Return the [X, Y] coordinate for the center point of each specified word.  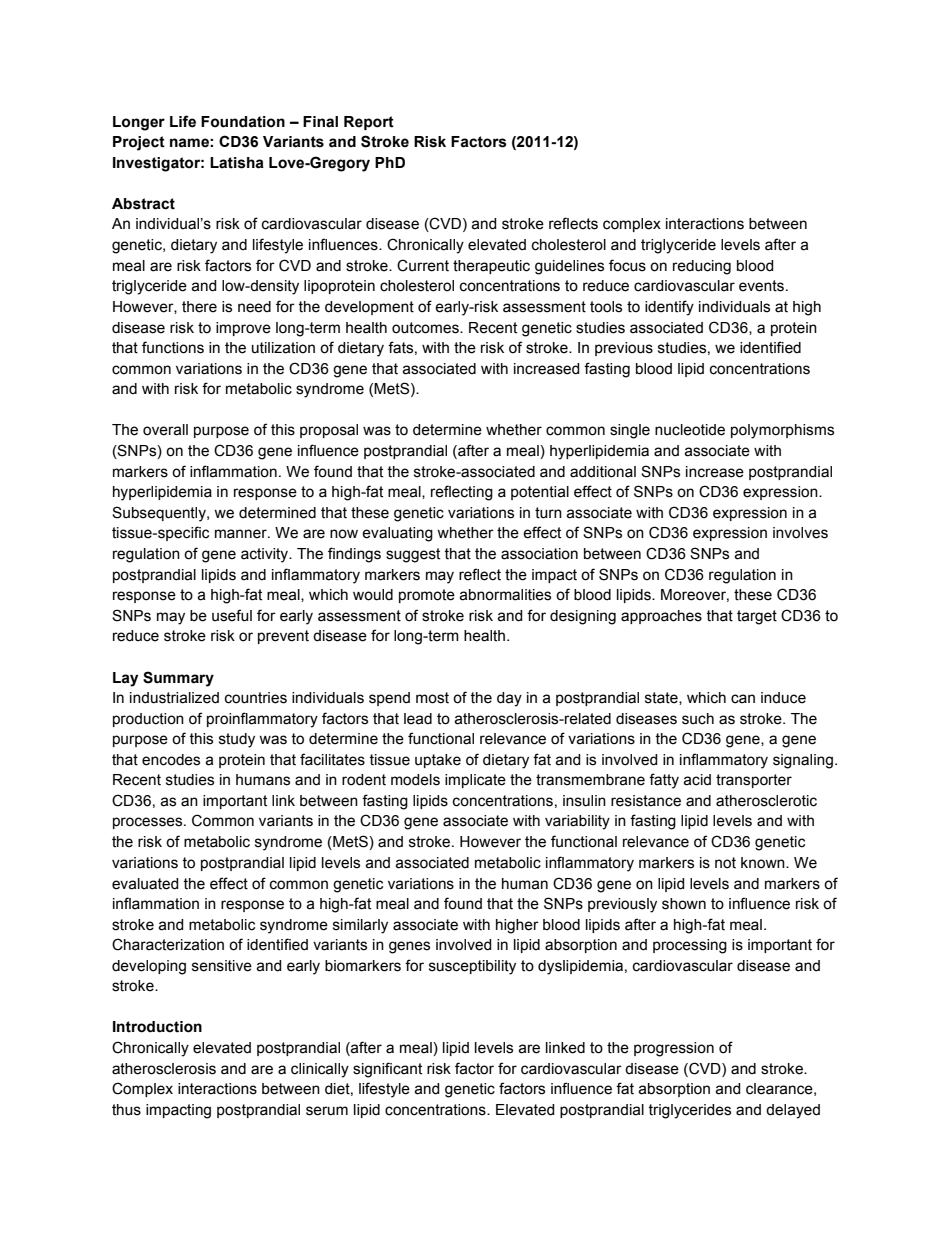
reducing [702, 267]
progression [674, 1049]
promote [427, 596]
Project [139, 143]
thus [126, 1110]
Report [369, 123]
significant [387, 1070]
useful [232, 615]
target [757, 617]
